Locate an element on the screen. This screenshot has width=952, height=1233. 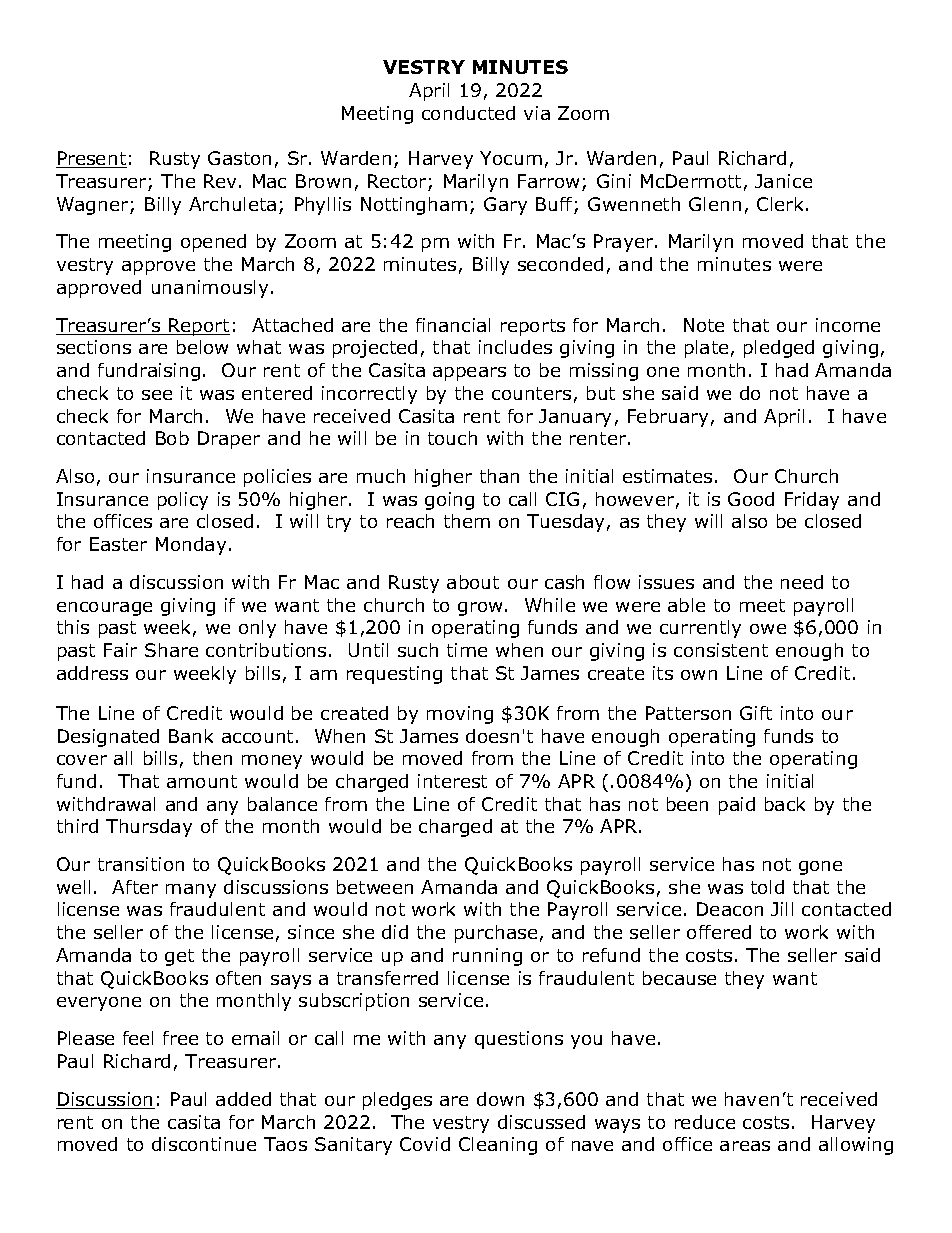
areas is located at coordinates (745, 1146).
